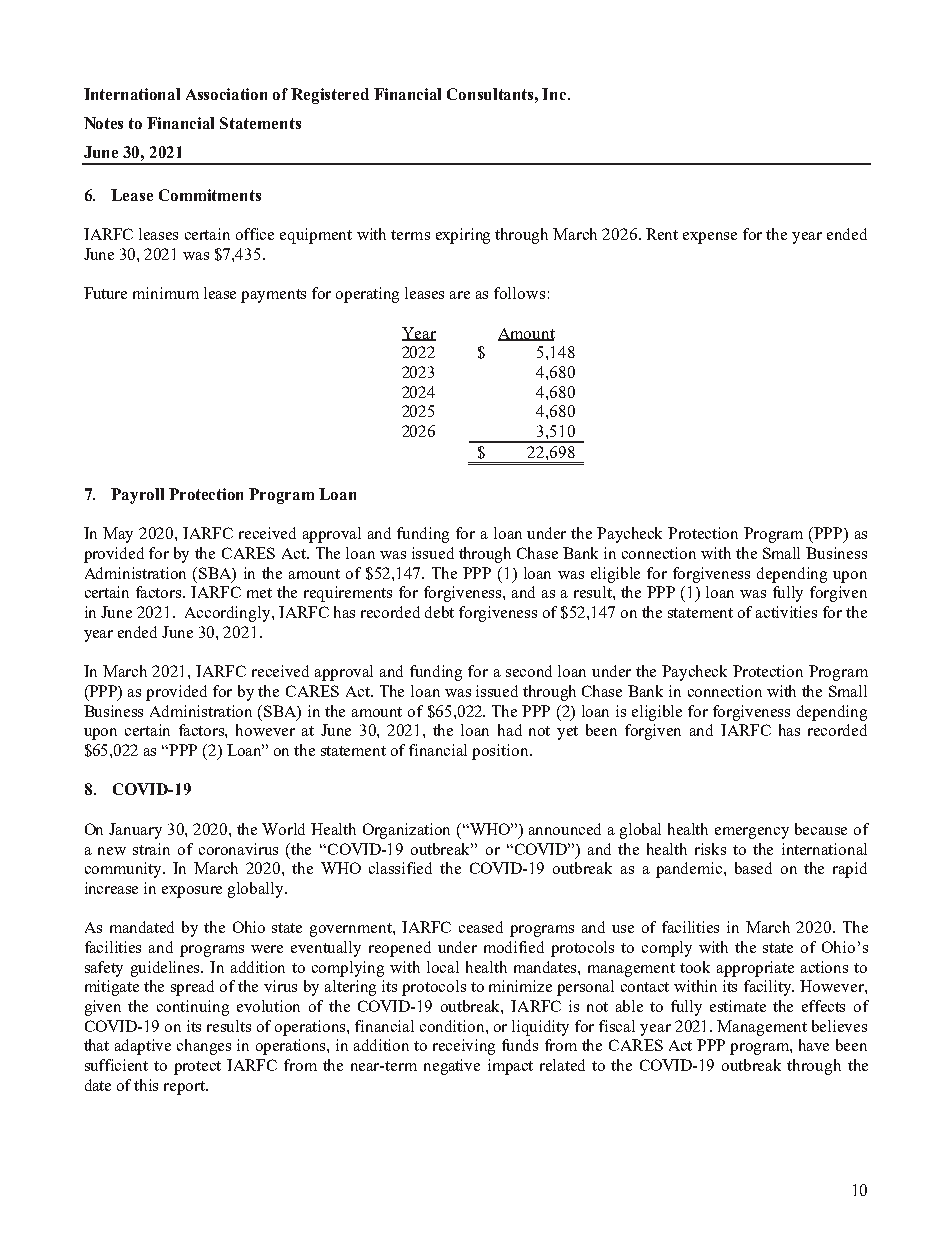 This page has width=952, height=1233. What do you see at coordinates (229, 614) in the page?
I see `Accordingly` at bounding box center [229, 614].
